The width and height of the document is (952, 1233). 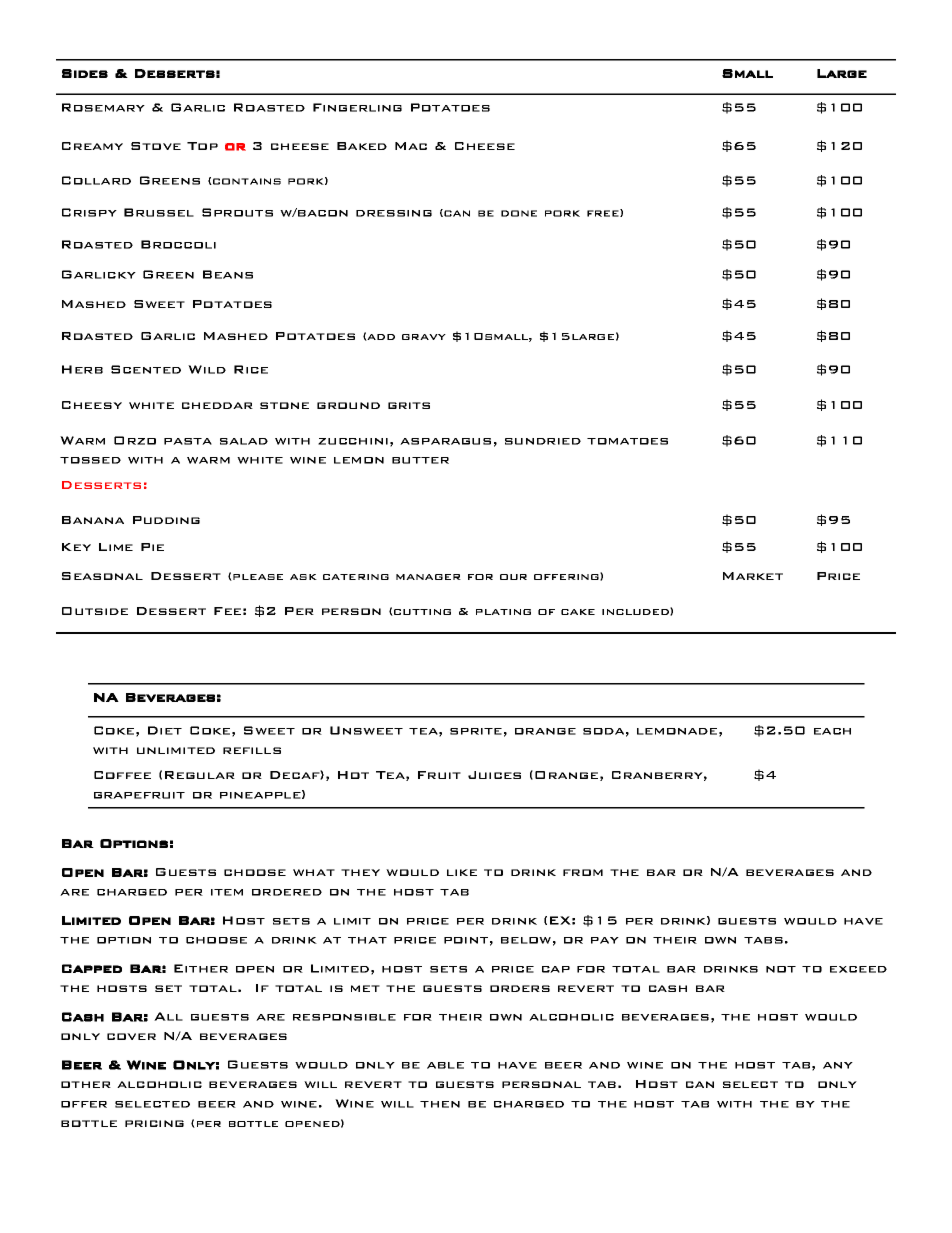 I want to click on done, so click(x=519, y=213).
